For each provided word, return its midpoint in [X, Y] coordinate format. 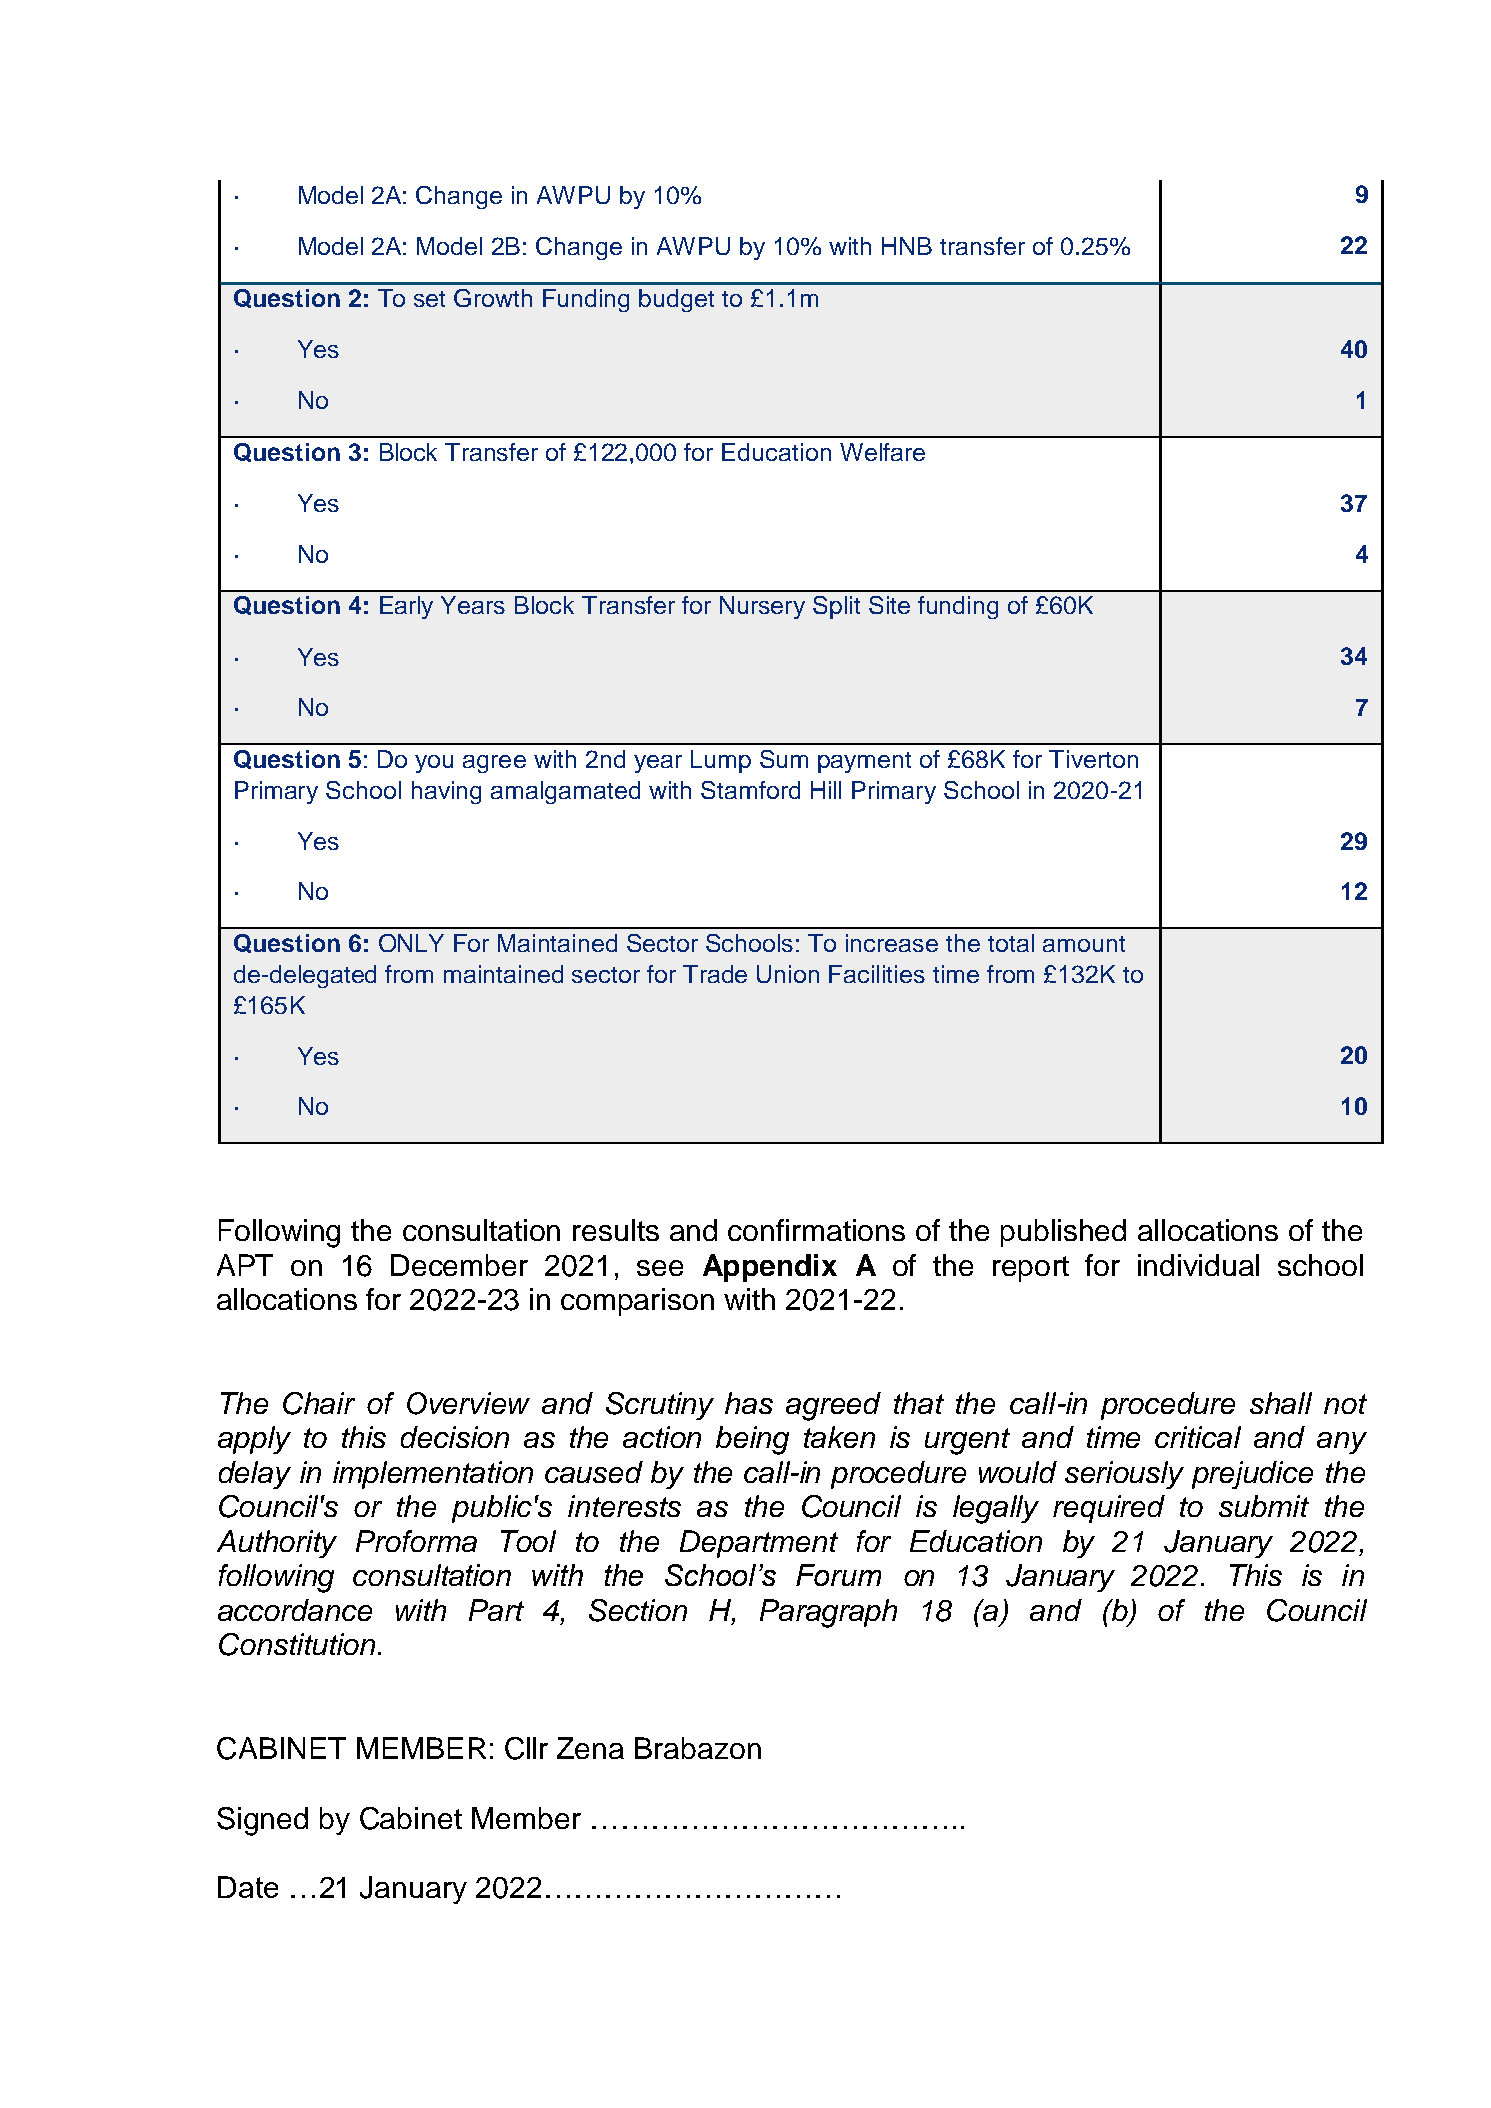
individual [1198, 1265]
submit [1264, 1506]
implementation [433, 1475]
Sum [784, 759]
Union [788, 974]
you [434, 764]
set [429, 299]
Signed [262, 1821]
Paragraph [828, 1613]
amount [1084, 944]
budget [676, 300]
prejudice [1252, 1475]
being [752, 1440]
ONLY [411, 943]
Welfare [882, 452]
